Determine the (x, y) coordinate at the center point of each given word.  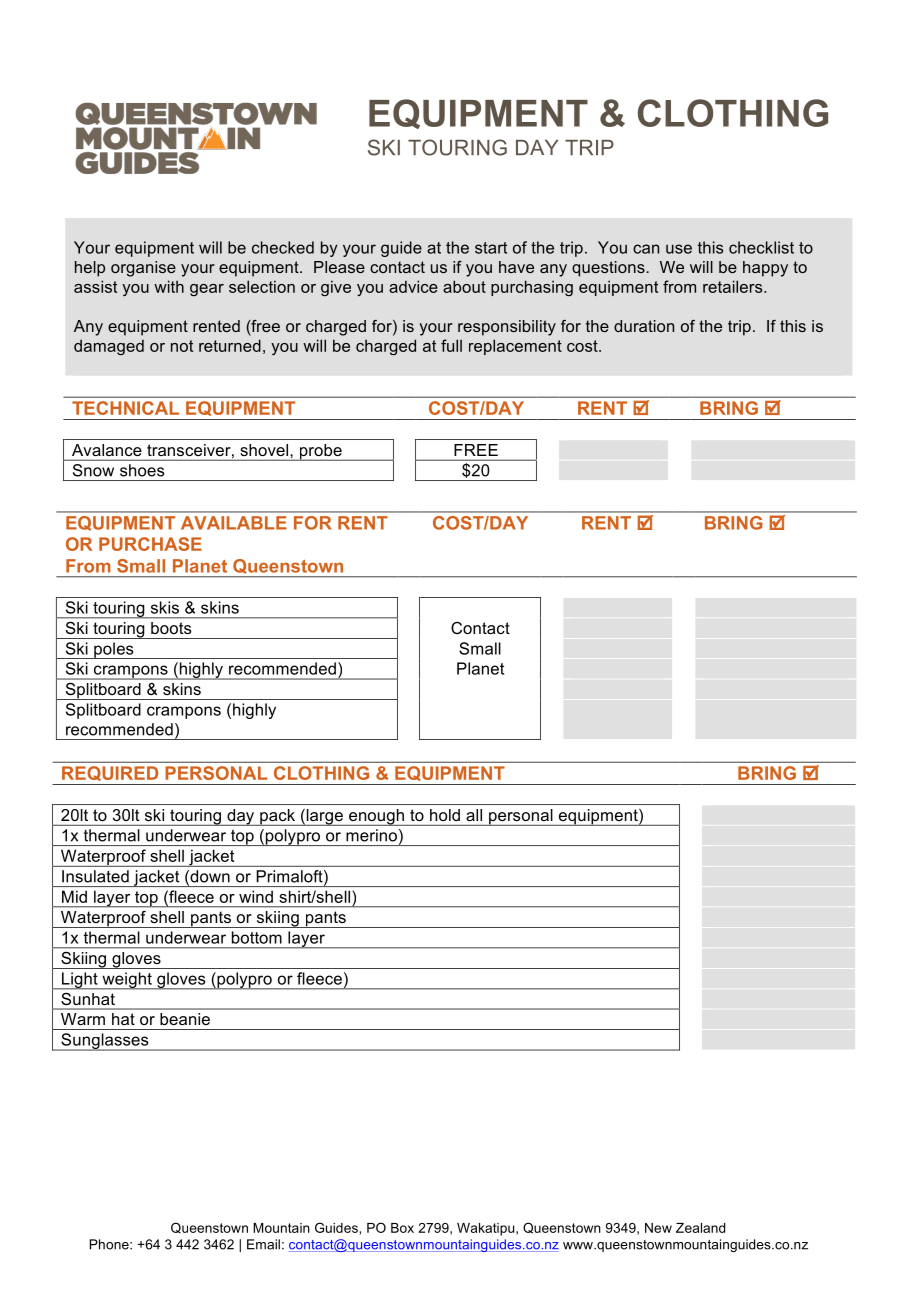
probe (320, 452)
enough (377, 817)
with (169, 286)
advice (413, 286)
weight (127, 981)
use (679, 249)
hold (445, 815)
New (658, 1228)
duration (644, 326)
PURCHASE (150, 544)
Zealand (700, 1228)
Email (263, 1244)
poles (114, 650)
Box (402, 1228)
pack (277, 817)
